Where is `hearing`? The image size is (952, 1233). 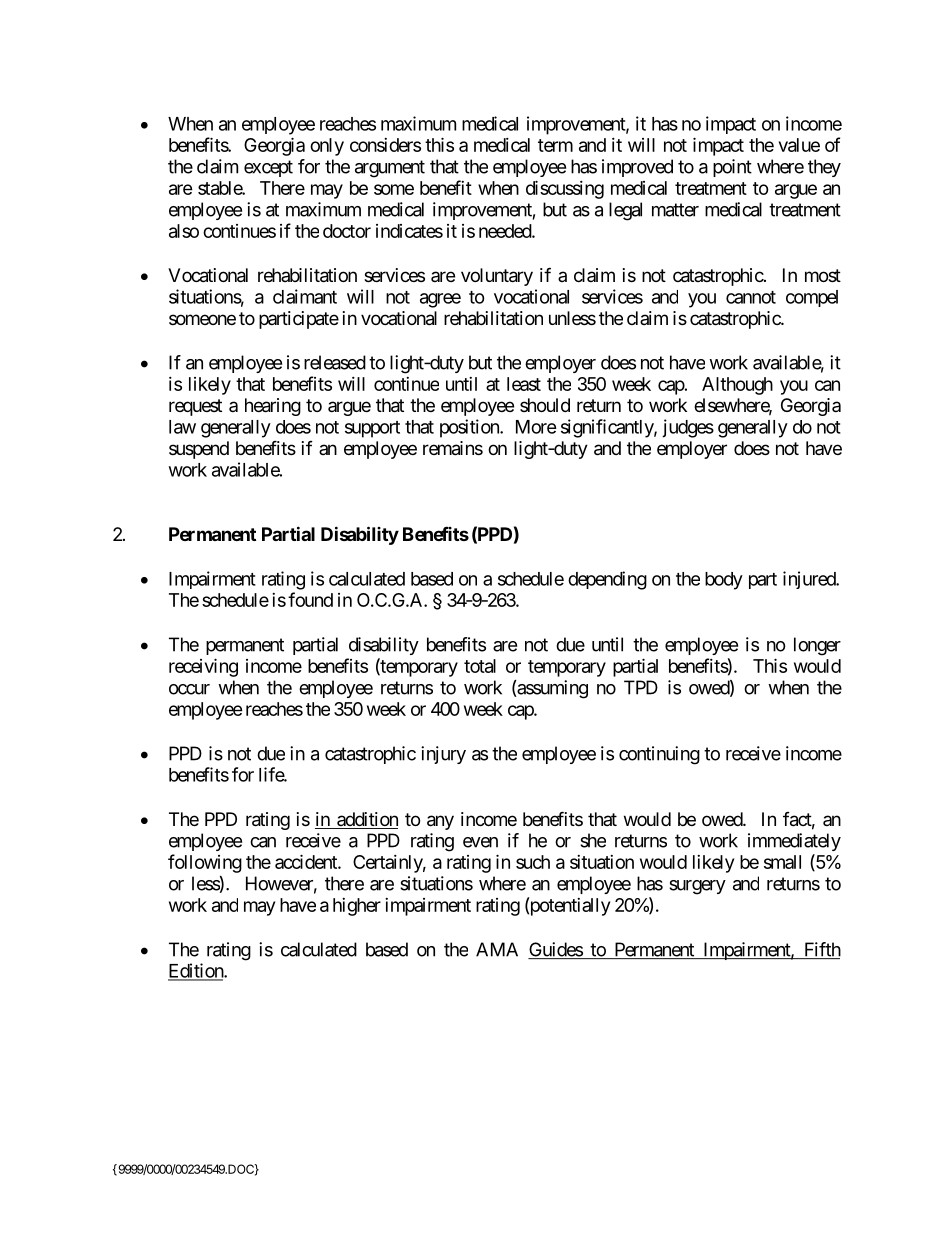 hearing is located at coordinates (273, 407).
